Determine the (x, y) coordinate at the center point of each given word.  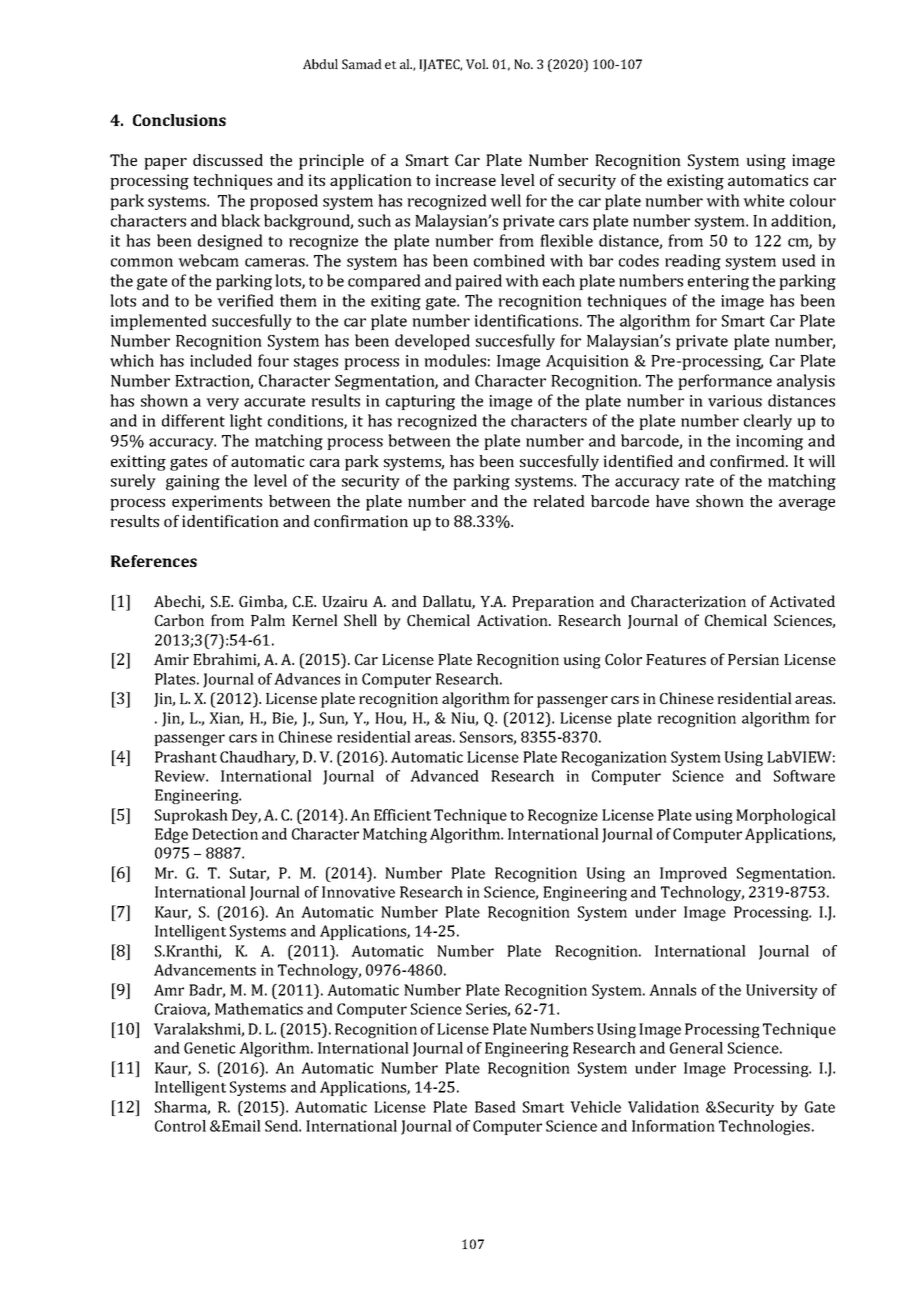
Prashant (186, 757)
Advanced (444, 776)
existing (695, 182)
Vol (477, 64)
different (193, 420)
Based (495, 1107)
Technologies (766, 1127)
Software (804, 776)
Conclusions (179, 120)
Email (240, 1126)
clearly (768, 422)
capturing (420, 402)
